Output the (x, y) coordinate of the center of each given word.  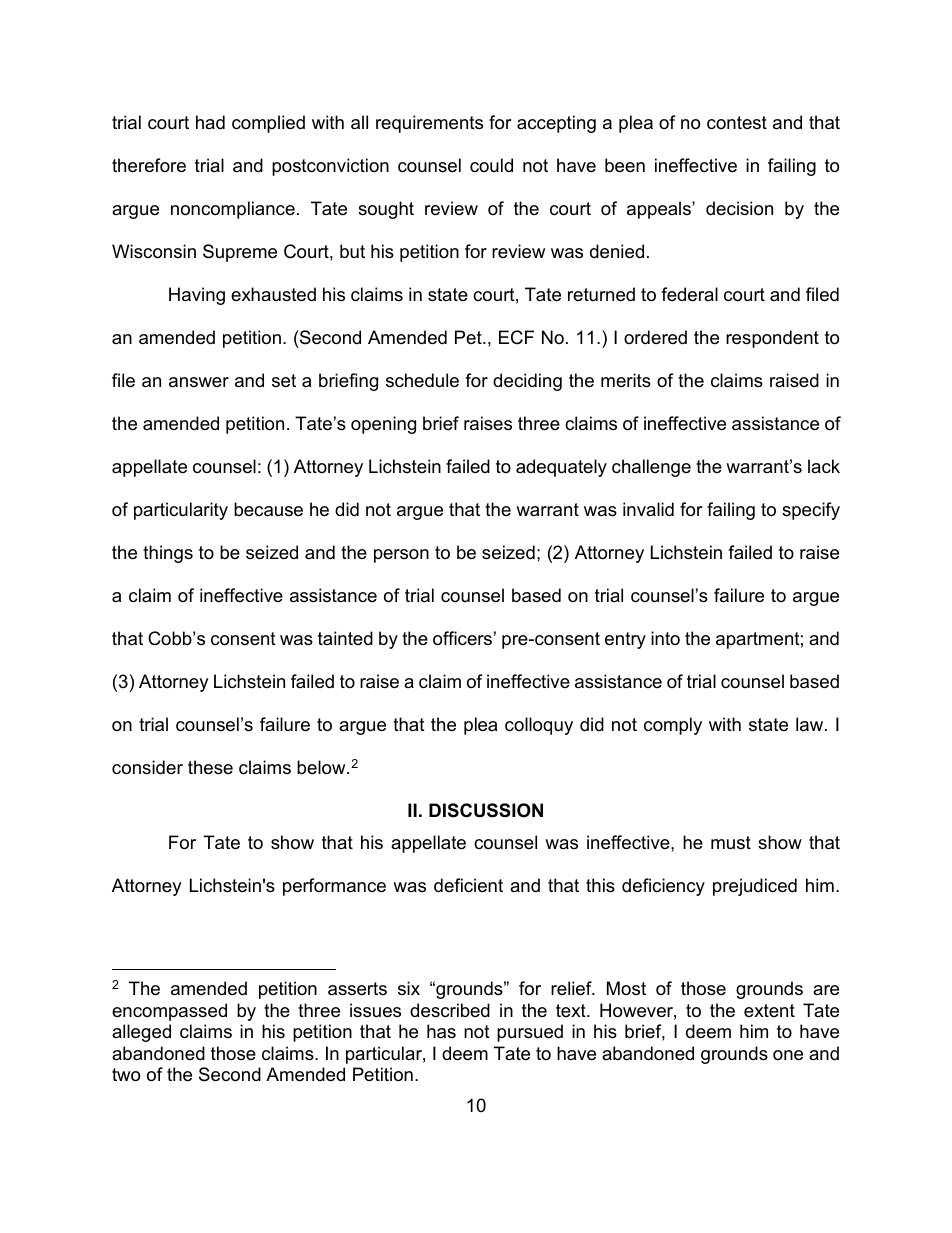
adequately (561, 468)
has (441, 1031)
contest (737, 123)
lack (824, 466)
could (491, 165)
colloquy (539, 726)
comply (673, 726)
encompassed (169, 1012)
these (210, 767)
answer (199, 382)
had (210, 122)
